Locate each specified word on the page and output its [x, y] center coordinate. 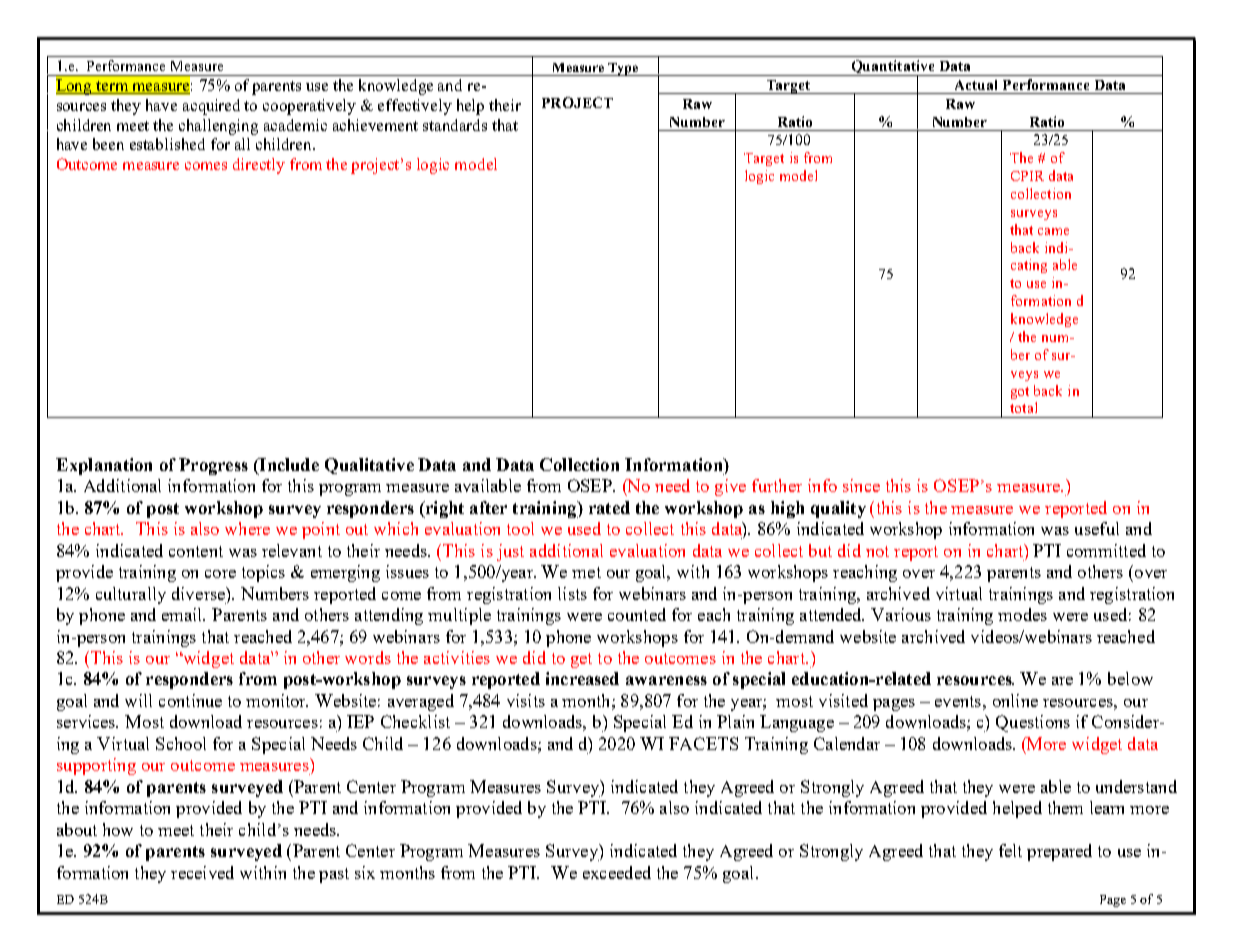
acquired [211, 107]
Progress [213, 466]
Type [623, 69]
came [1053, 231]
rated [609, 507]
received [202, 872]
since [861, 485]
